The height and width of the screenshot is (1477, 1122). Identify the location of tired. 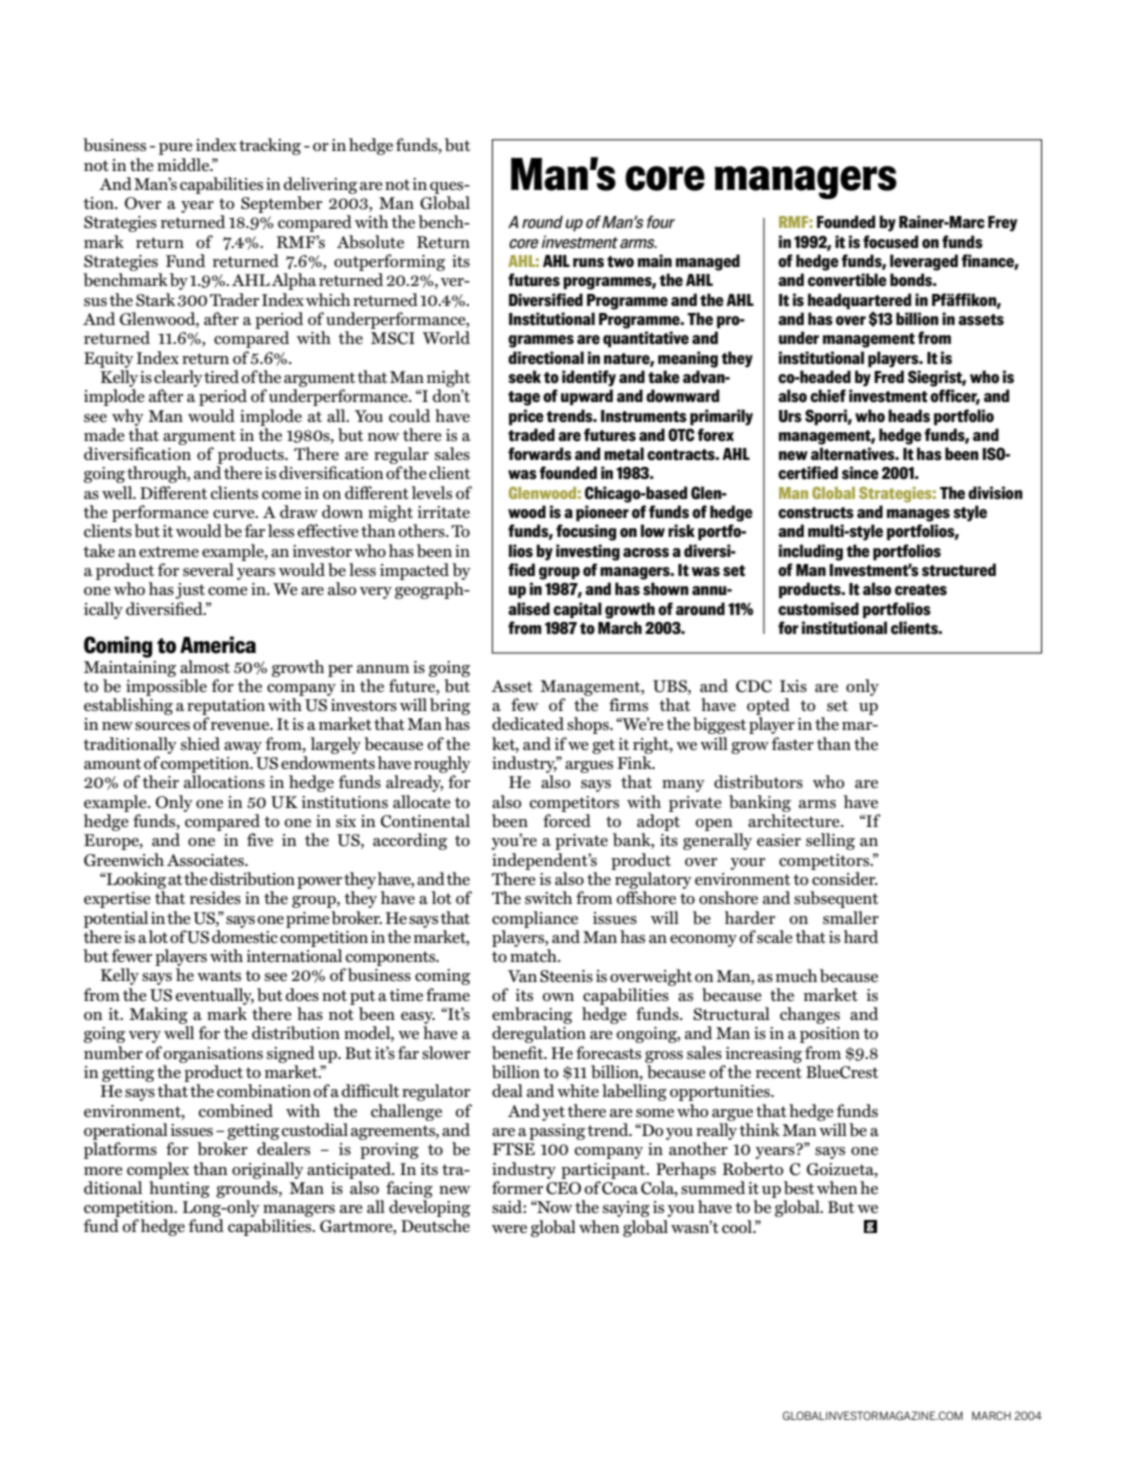
(221, 376).
